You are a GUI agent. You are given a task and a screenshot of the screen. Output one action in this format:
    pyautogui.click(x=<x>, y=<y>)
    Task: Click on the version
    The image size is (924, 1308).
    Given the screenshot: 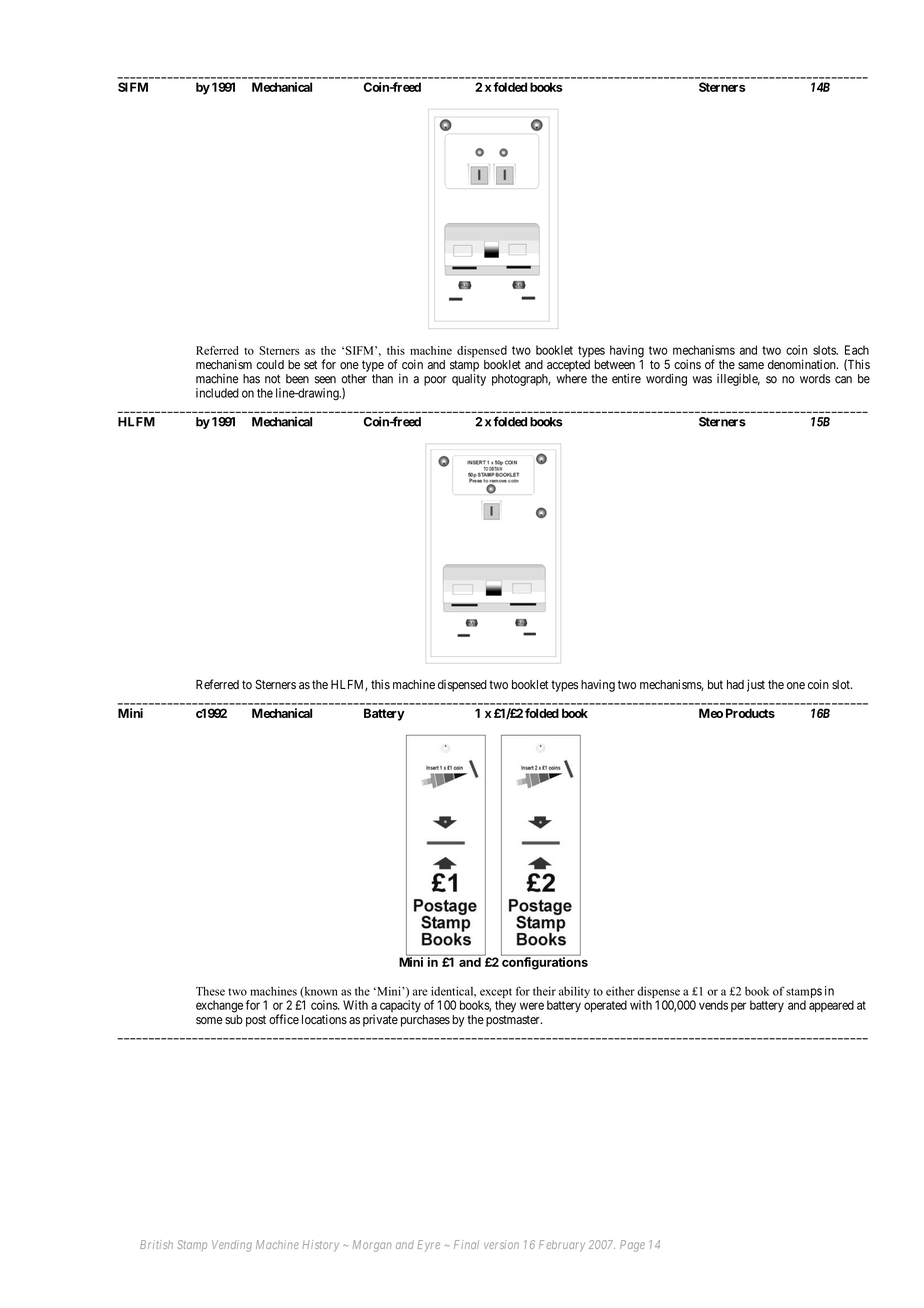 What is the action you would take?
    pyautogui.click(x=501, y=1244)
